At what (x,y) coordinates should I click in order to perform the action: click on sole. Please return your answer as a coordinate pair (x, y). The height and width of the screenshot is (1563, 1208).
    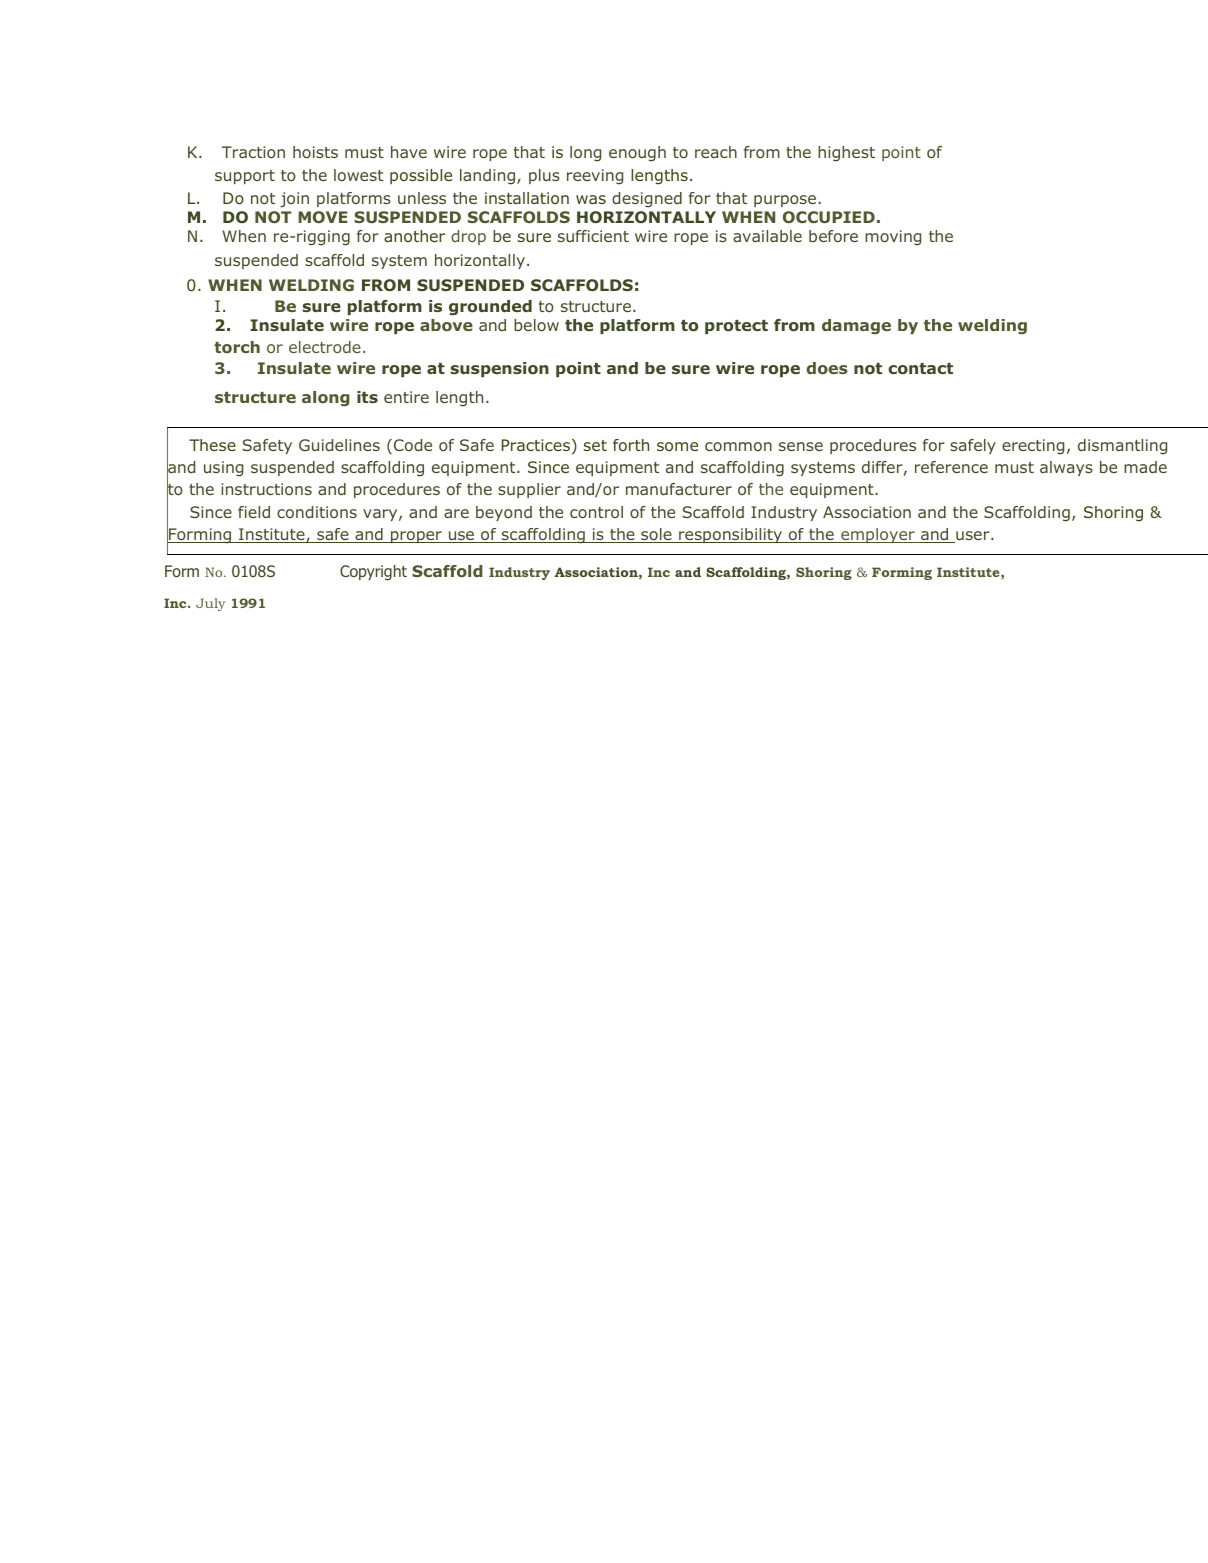
    Looking at the image, I should click on (656, 535).
